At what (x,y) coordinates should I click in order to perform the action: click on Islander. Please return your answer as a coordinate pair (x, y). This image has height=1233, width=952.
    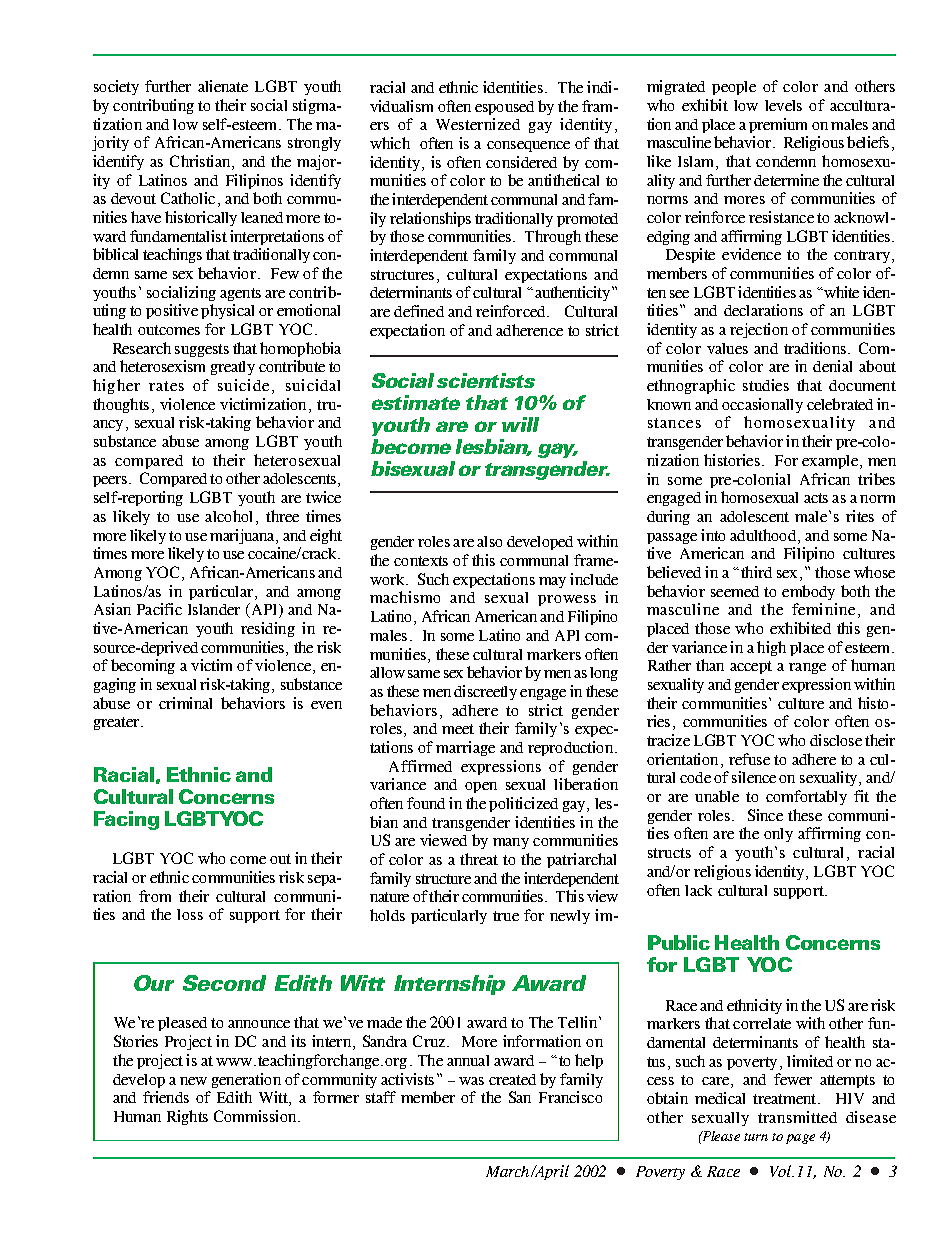
    Looking at the image, I should click on (214, 609).
